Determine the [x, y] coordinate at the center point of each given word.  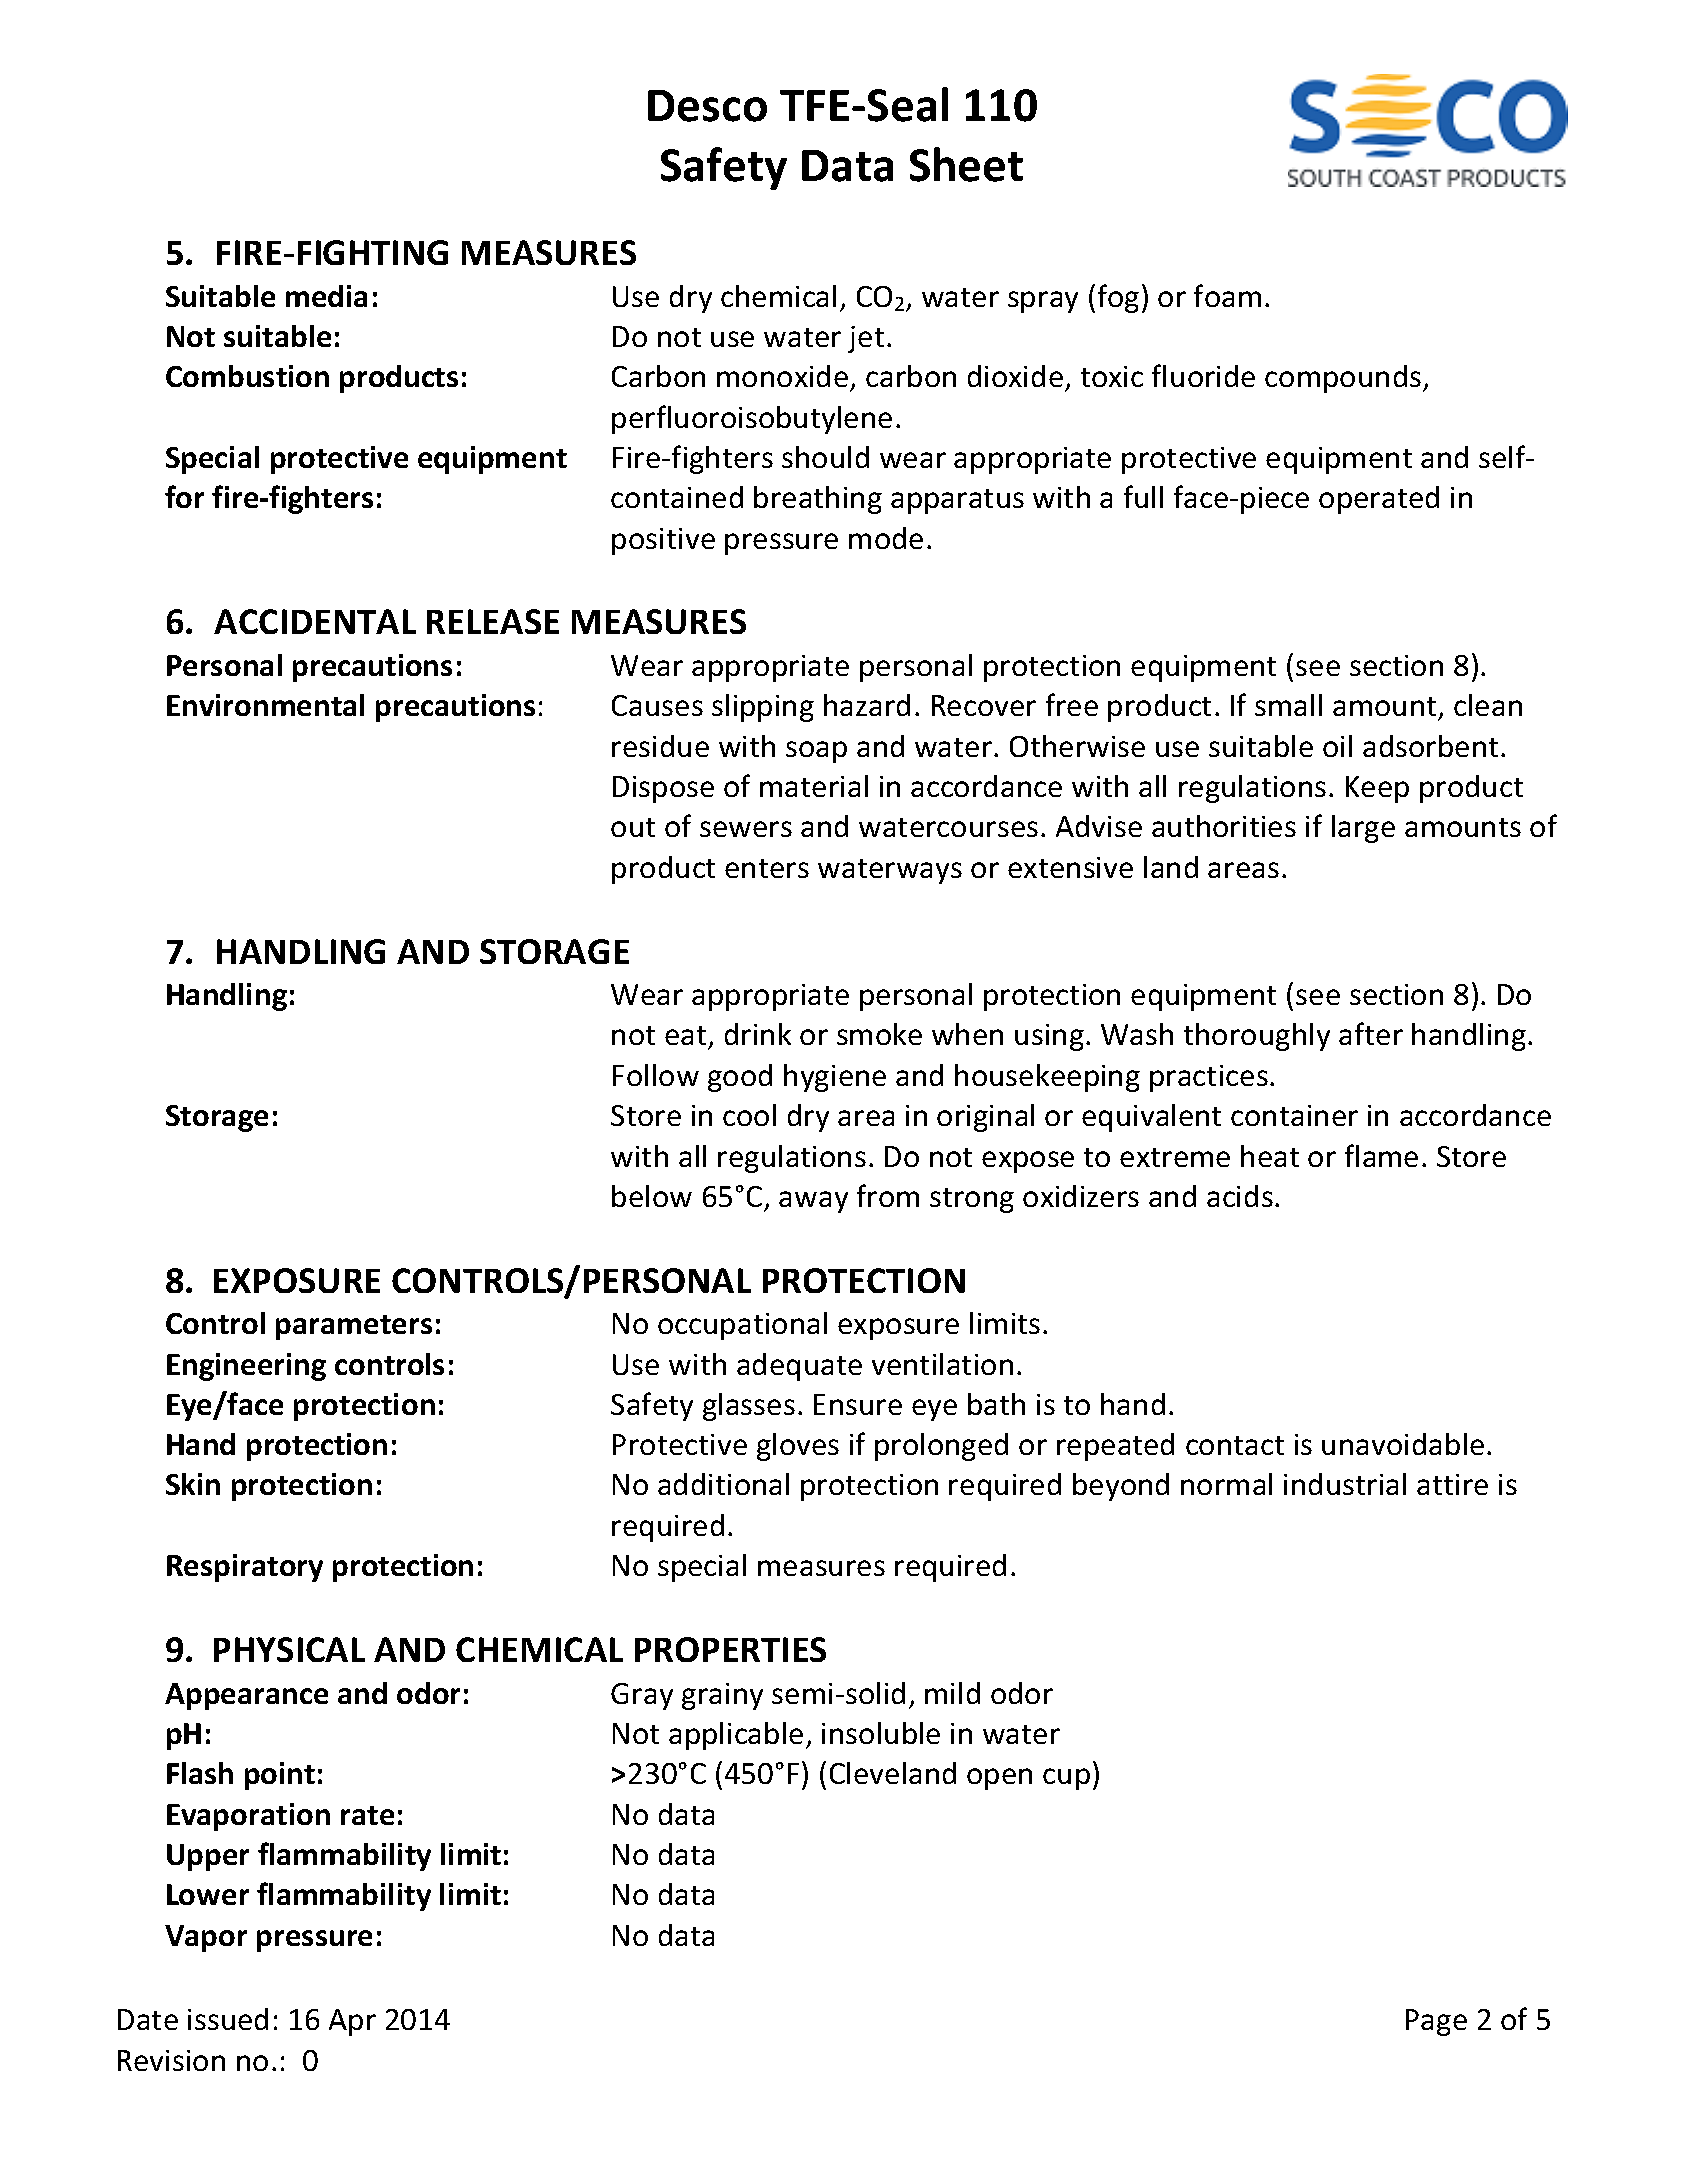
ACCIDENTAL [315, 621]
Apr [352, 2022]
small [1288, 705]
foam [1227, 295]
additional [723, 1484]
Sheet [966, 164]
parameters [354, 1327]
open [999, 1779]
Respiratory [245, 1568]
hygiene [835, 1078]
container [1294, 1115]
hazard [867, 705]
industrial [1345, 1484]
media [326, 296]
